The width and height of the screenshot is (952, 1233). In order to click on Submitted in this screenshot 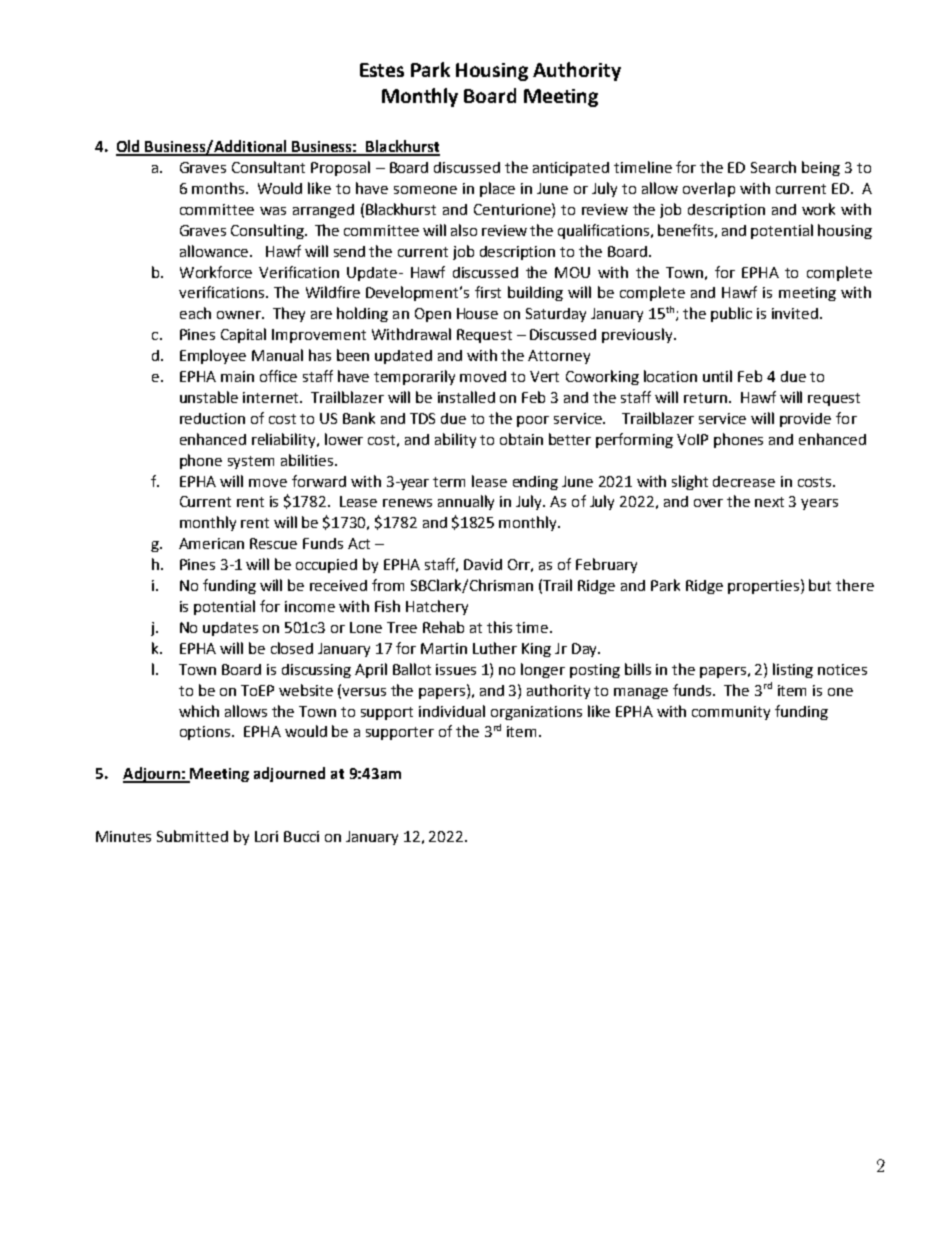, I will do `click(192, 836)`.
